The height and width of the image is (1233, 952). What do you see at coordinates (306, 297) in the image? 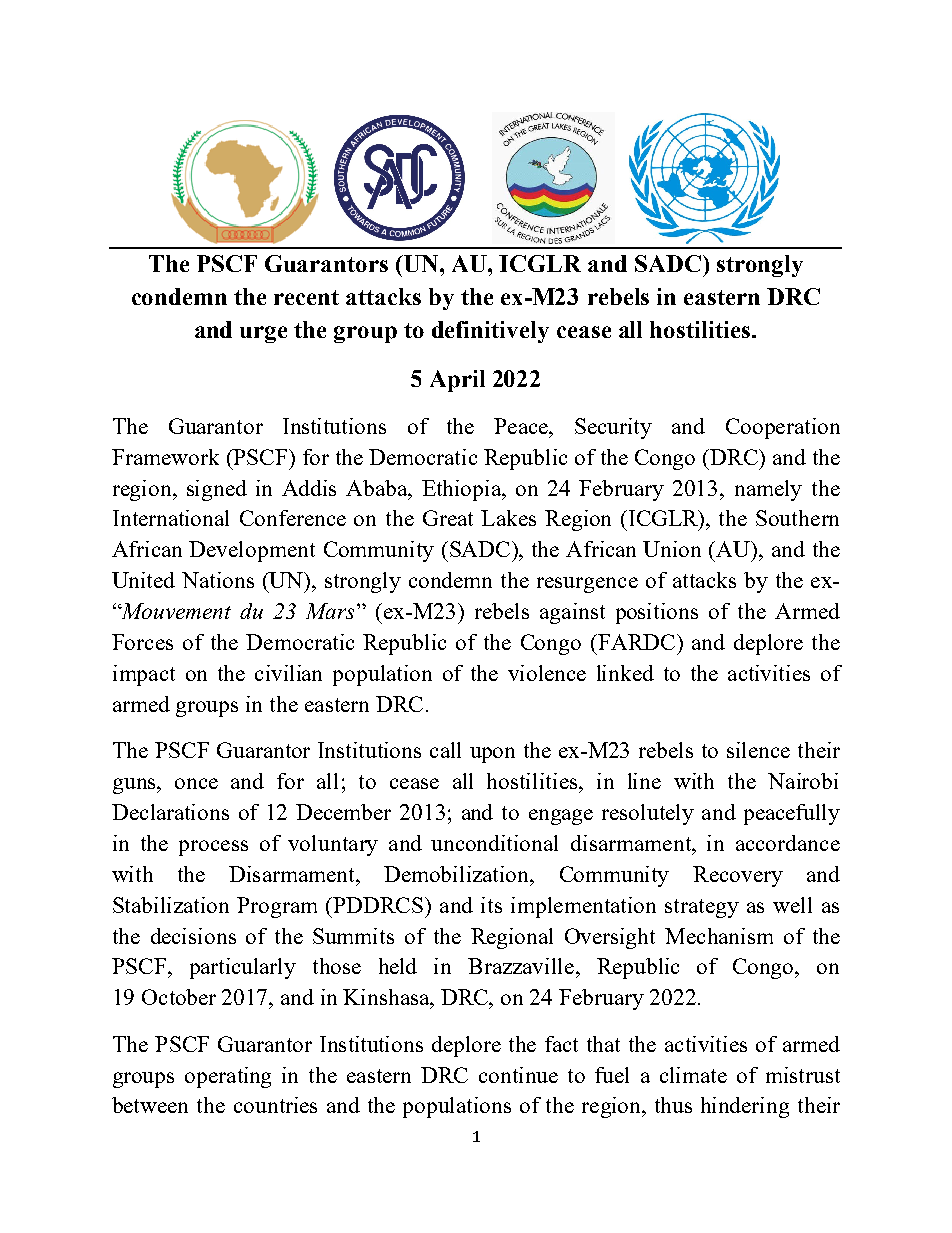
I see `recent` at bounding box center [306, 297].
